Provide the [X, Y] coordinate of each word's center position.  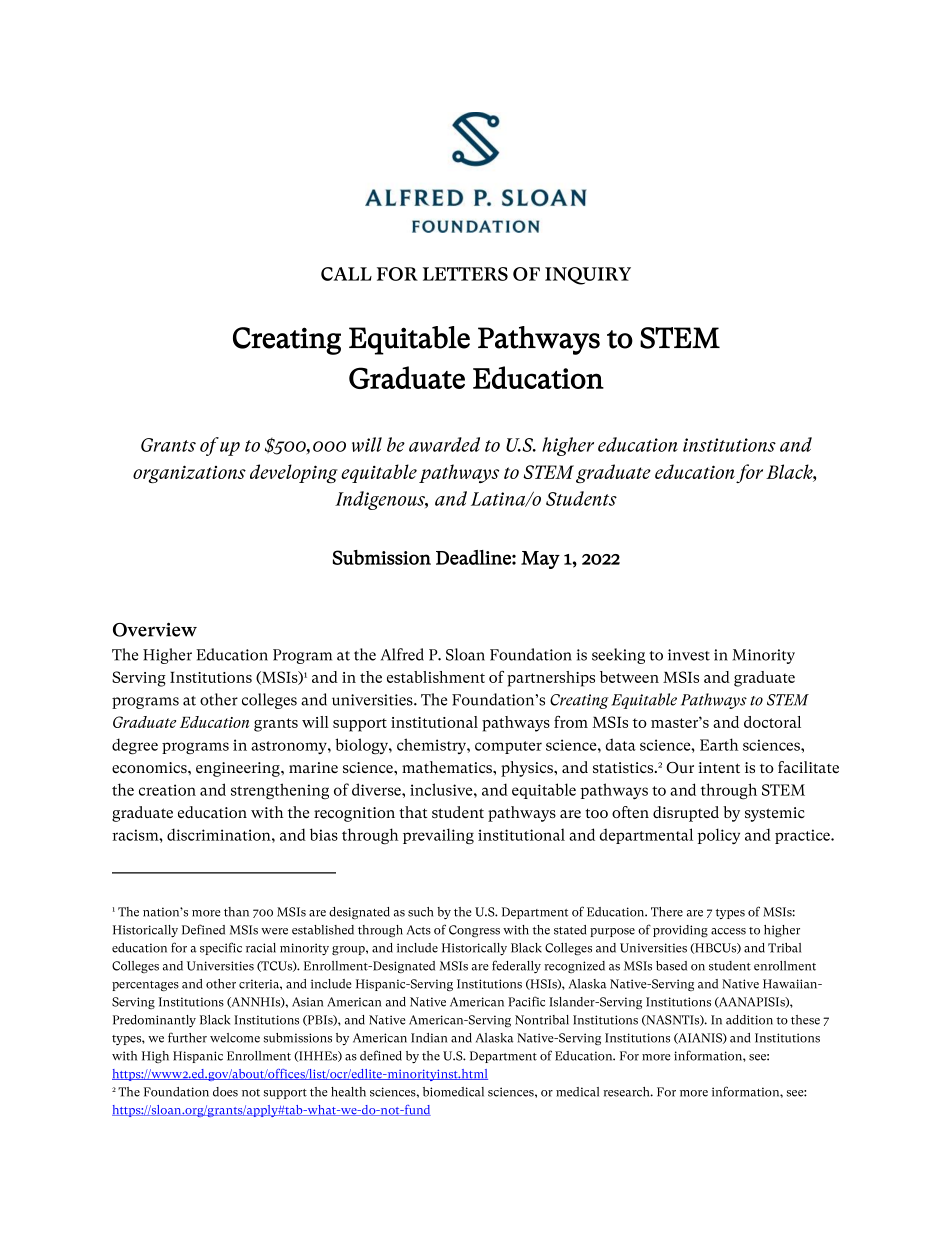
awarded [444, 444]
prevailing [438, 836]
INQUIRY [588, 276]
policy [718, 836]
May [540, 560]
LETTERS [465, 274]
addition [749, 1020]
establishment [436, 677]
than [236, 912]
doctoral [772, 722]
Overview [155, 630]
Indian [429, 1038]
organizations [189, 474]
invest [689, 655]
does [225, 1092]
